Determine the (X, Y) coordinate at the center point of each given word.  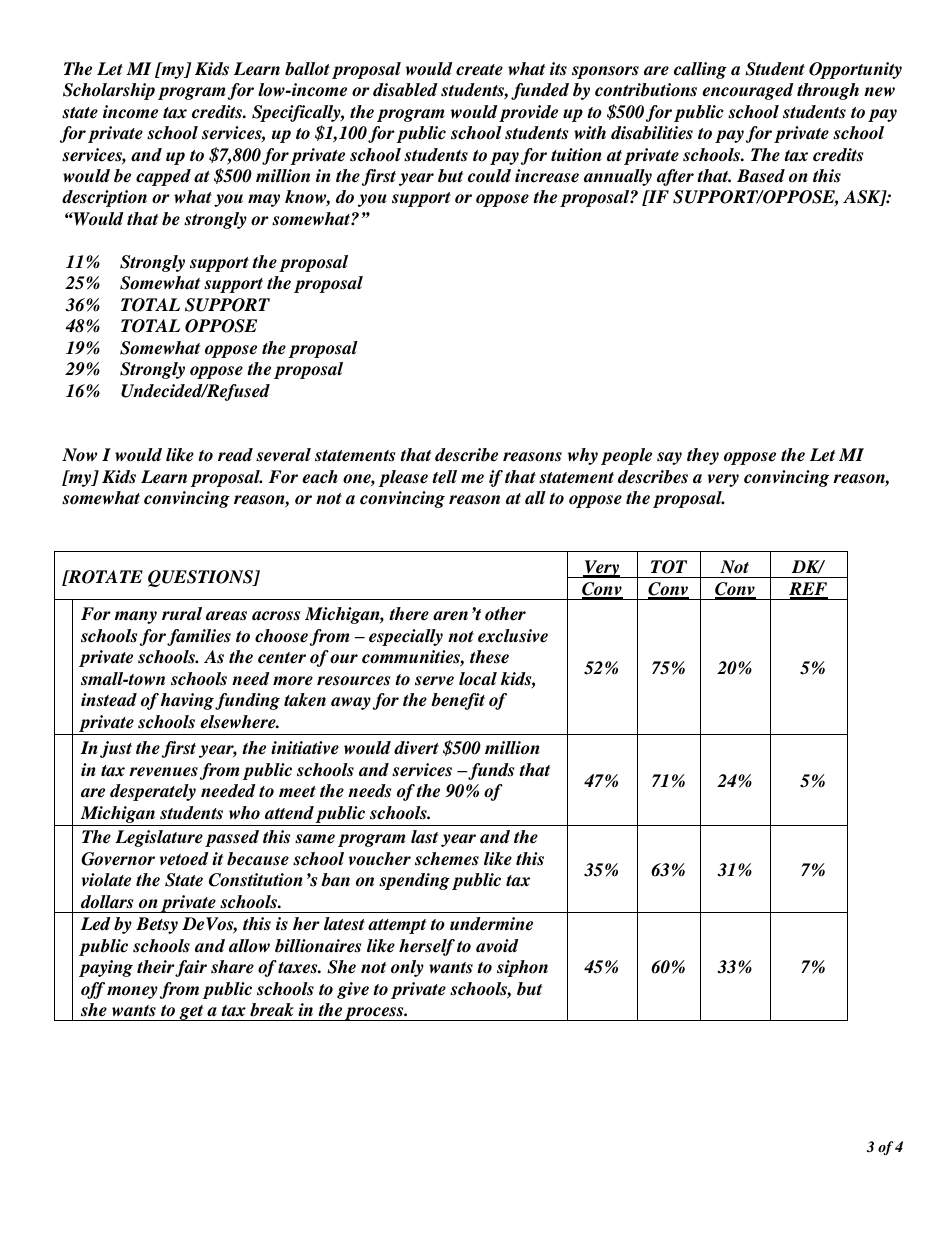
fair (191, 968)
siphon (522, 968)
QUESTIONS (201, 578)
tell (444, 477)
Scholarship (109, 91)
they (703, 456)
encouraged (748, 91)
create (479, 70)
